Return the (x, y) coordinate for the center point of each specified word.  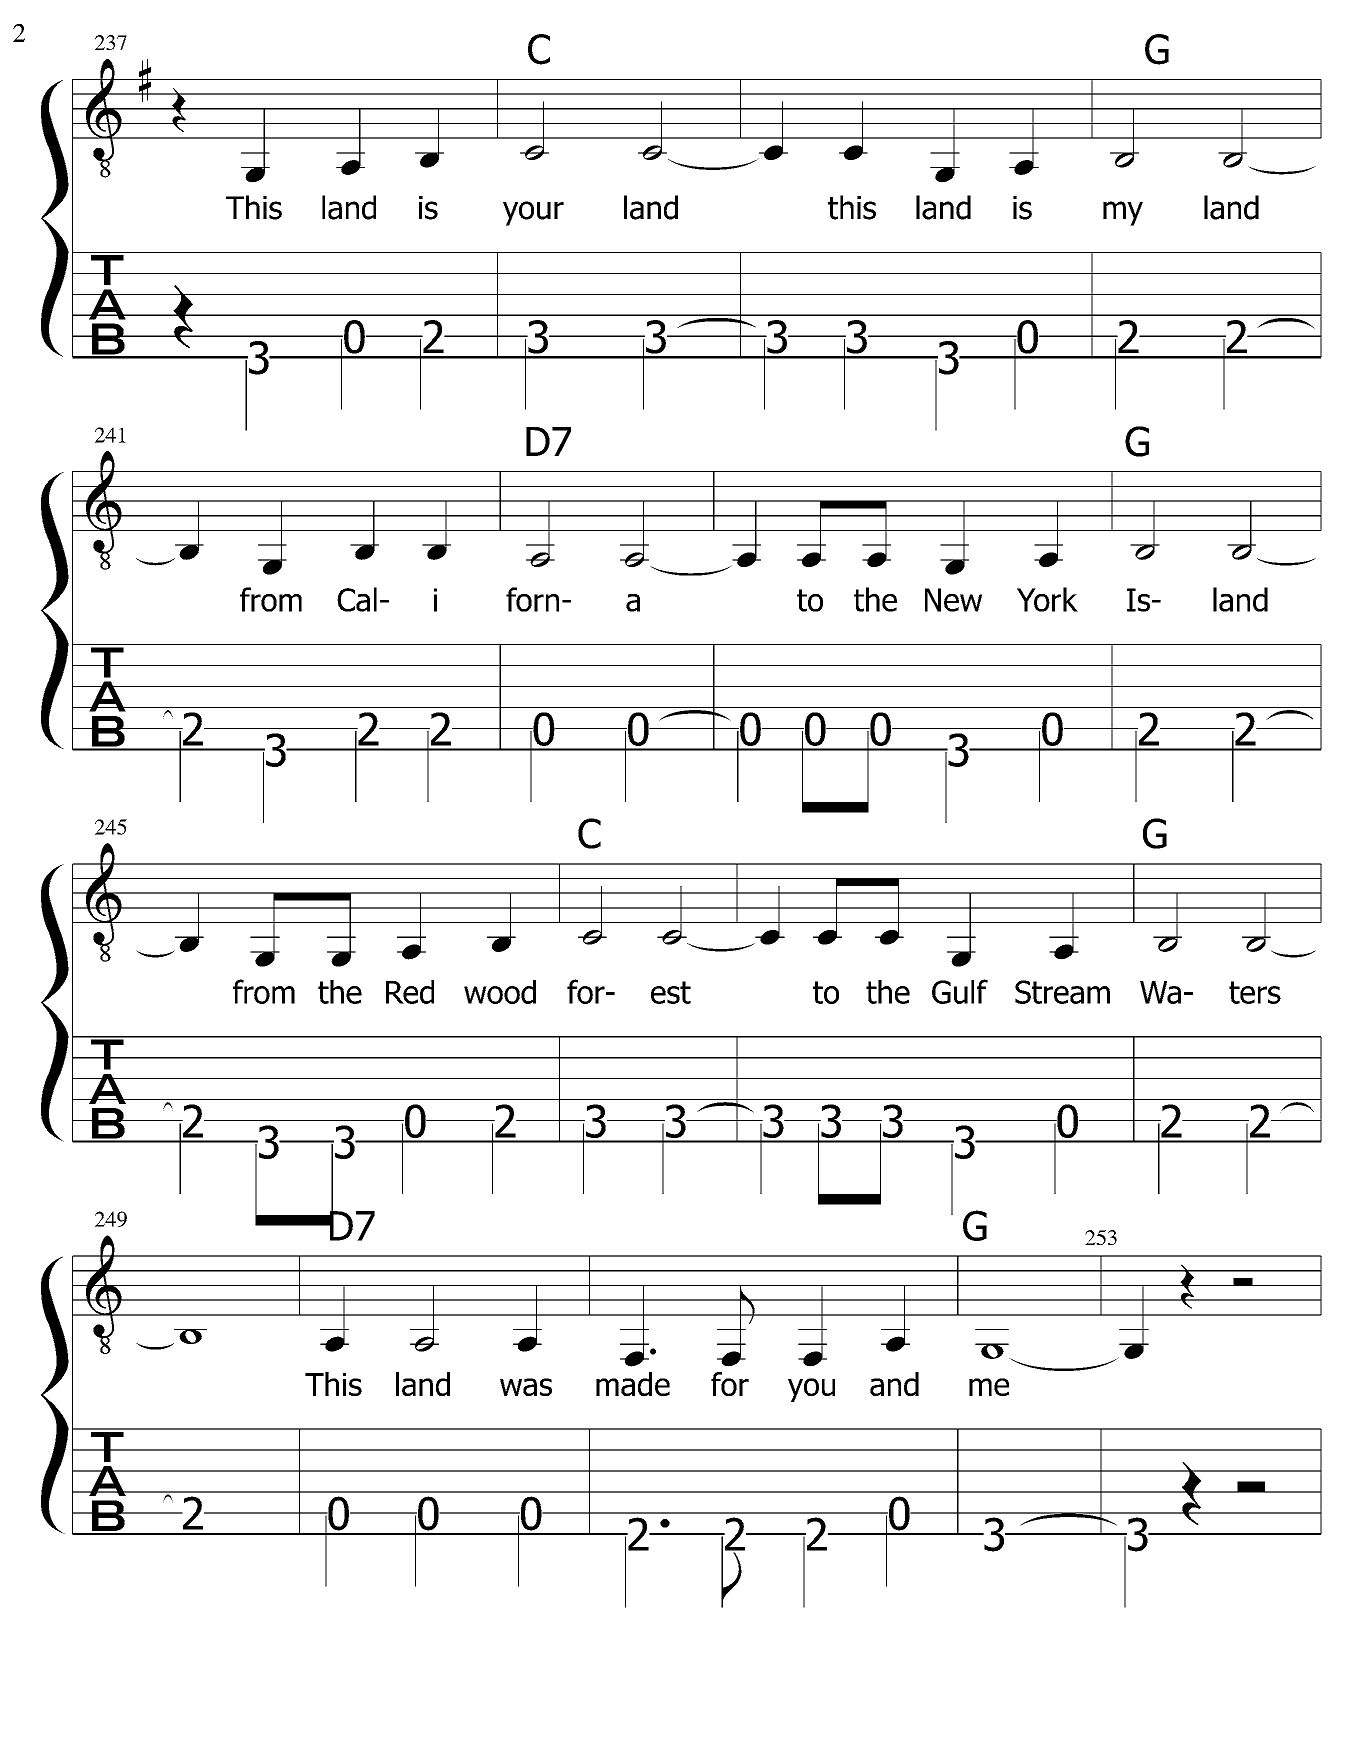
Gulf (960, 991)
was (526, 1387)
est (671, 992)
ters (1255, 992)
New (953, 600)
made (633, 1384)
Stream (1062, 992)
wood (500, 992)
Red (410, 992)
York (1047, 599)
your (533, 213)
